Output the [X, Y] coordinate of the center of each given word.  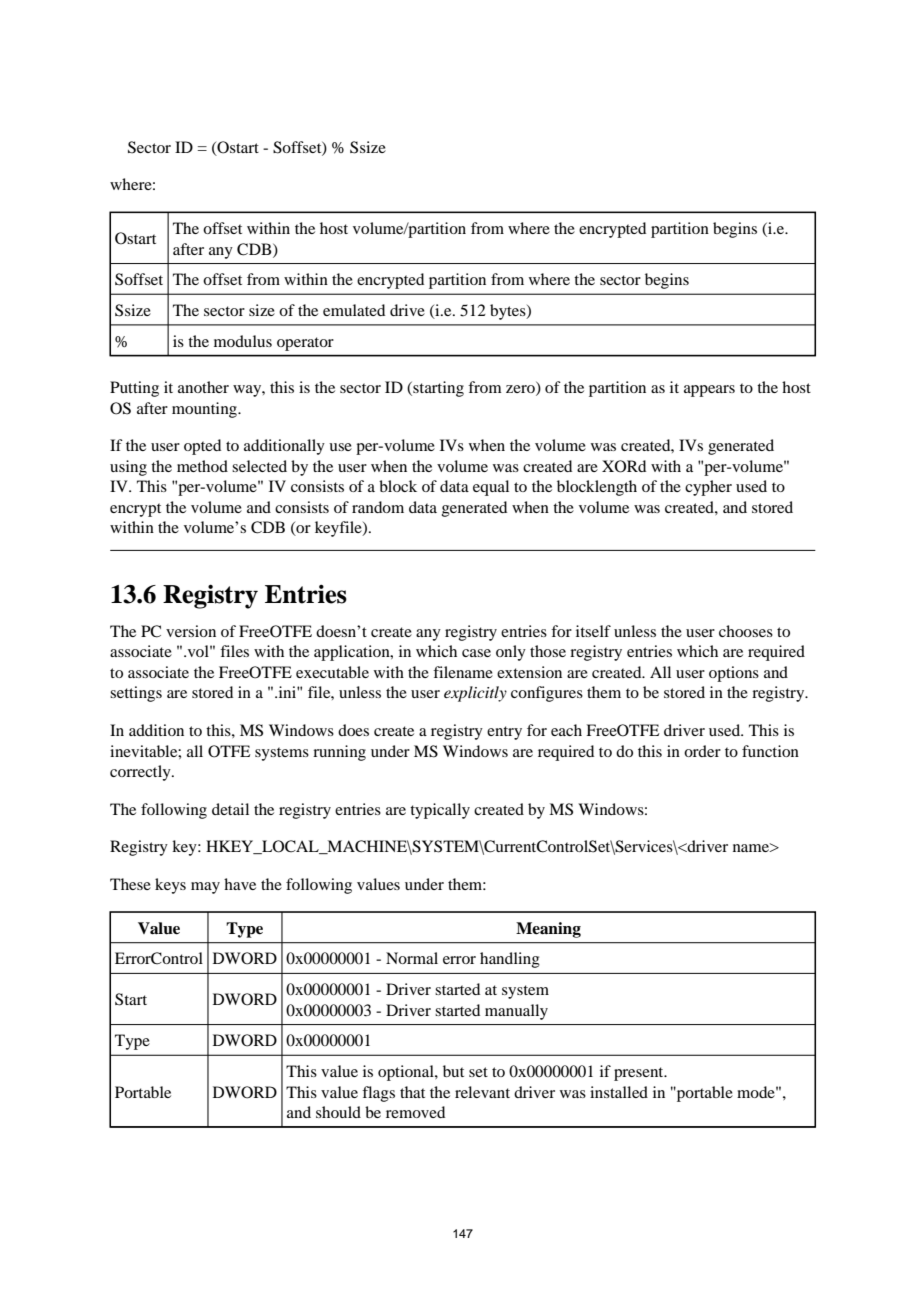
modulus [243, 341]
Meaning [548, 930]
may [205, 888]
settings [136, 694]
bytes [509, 312]
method [202, 466]
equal [491, 488]
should [338, 1112]
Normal [412, 958]
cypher [708, 488]
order [702, 751]
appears [709, 391]
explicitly [475, 694]
